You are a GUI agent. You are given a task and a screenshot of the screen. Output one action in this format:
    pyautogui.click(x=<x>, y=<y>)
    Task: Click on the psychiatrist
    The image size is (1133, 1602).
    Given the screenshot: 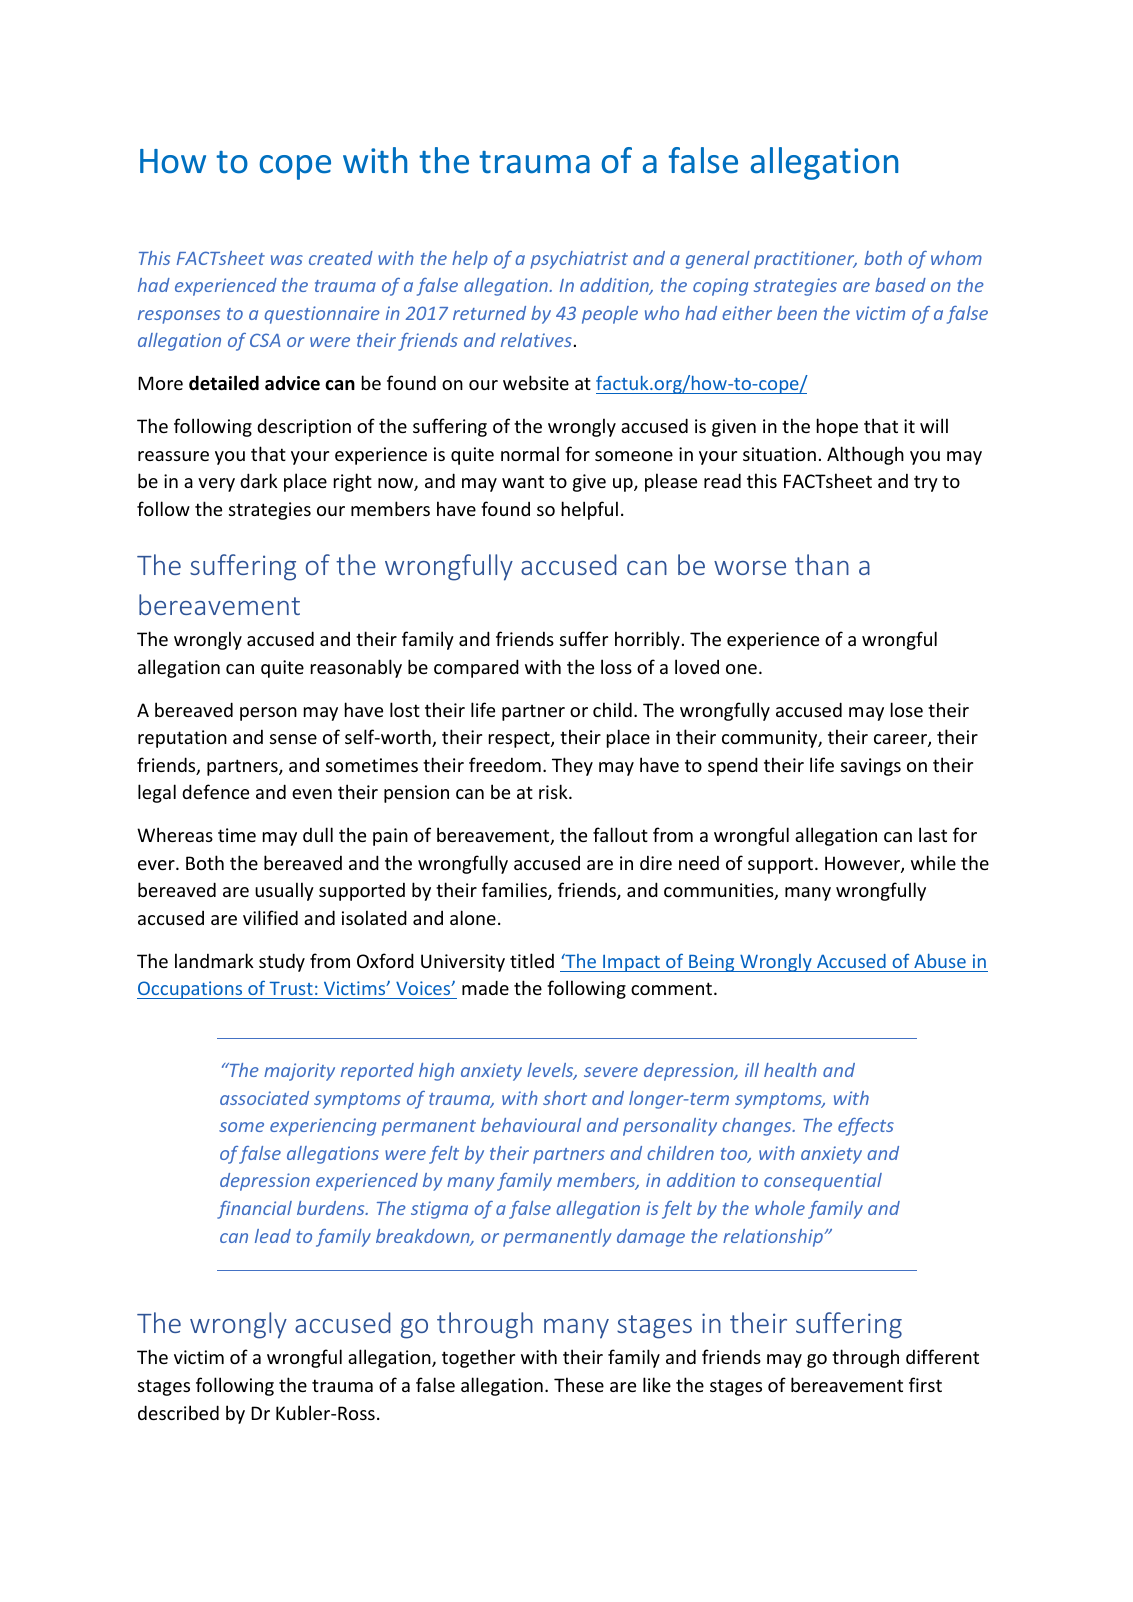 What is the action you would take?
    pyautogui.click(x=579, y=260)
